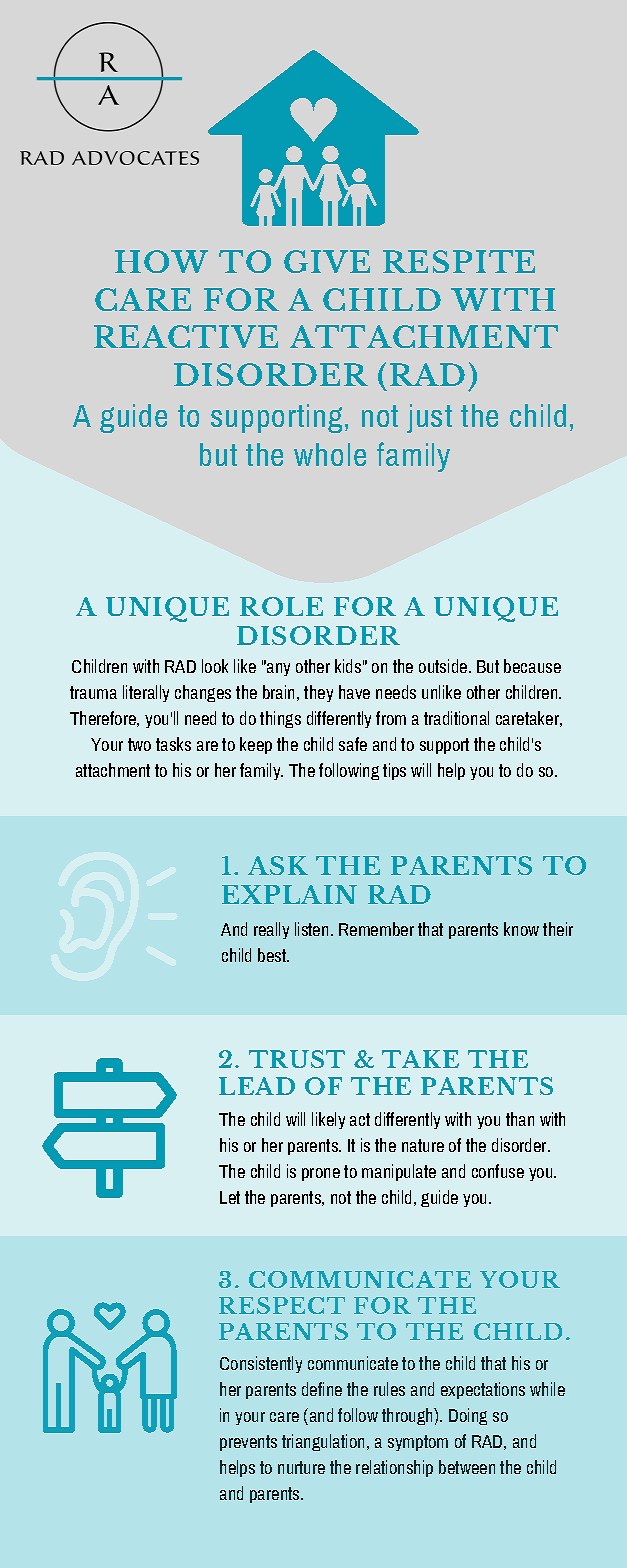 This screenshot has height=1568, width=627. I want to click on confuse, so click(498, 1171).
